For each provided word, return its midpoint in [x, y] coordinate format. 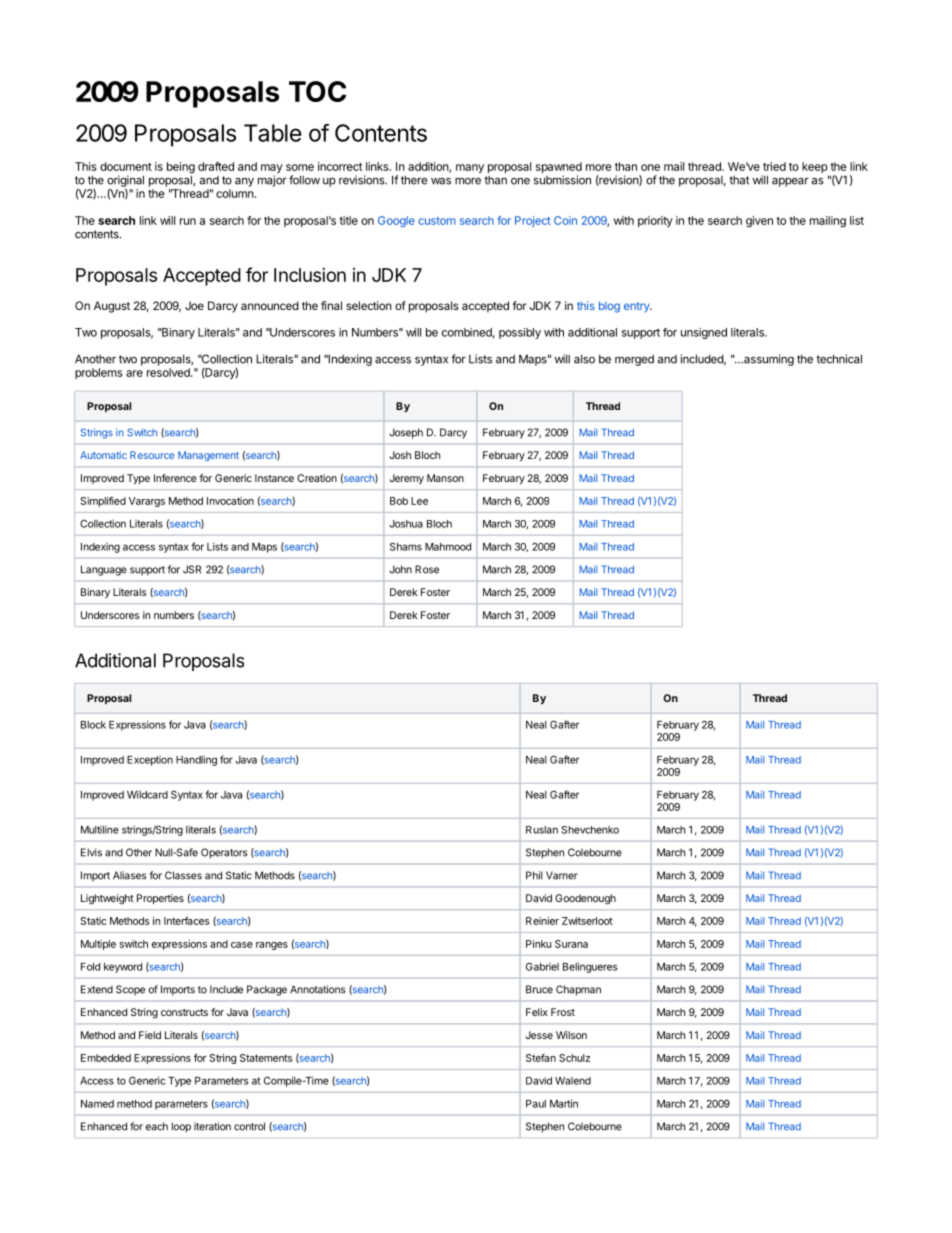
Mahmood [448, 547]
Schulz [574, 1058]
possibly [520, 333]
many [470, 168]
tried [774, 166]
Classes [183, 875]
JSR [192, 569]
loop [181, 1127]
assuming [768, 360]
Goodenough [585, 899]
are [134, 373]
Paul [536, 1104]
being [181, 169]
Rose [427, 569]
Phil [534, 875]
